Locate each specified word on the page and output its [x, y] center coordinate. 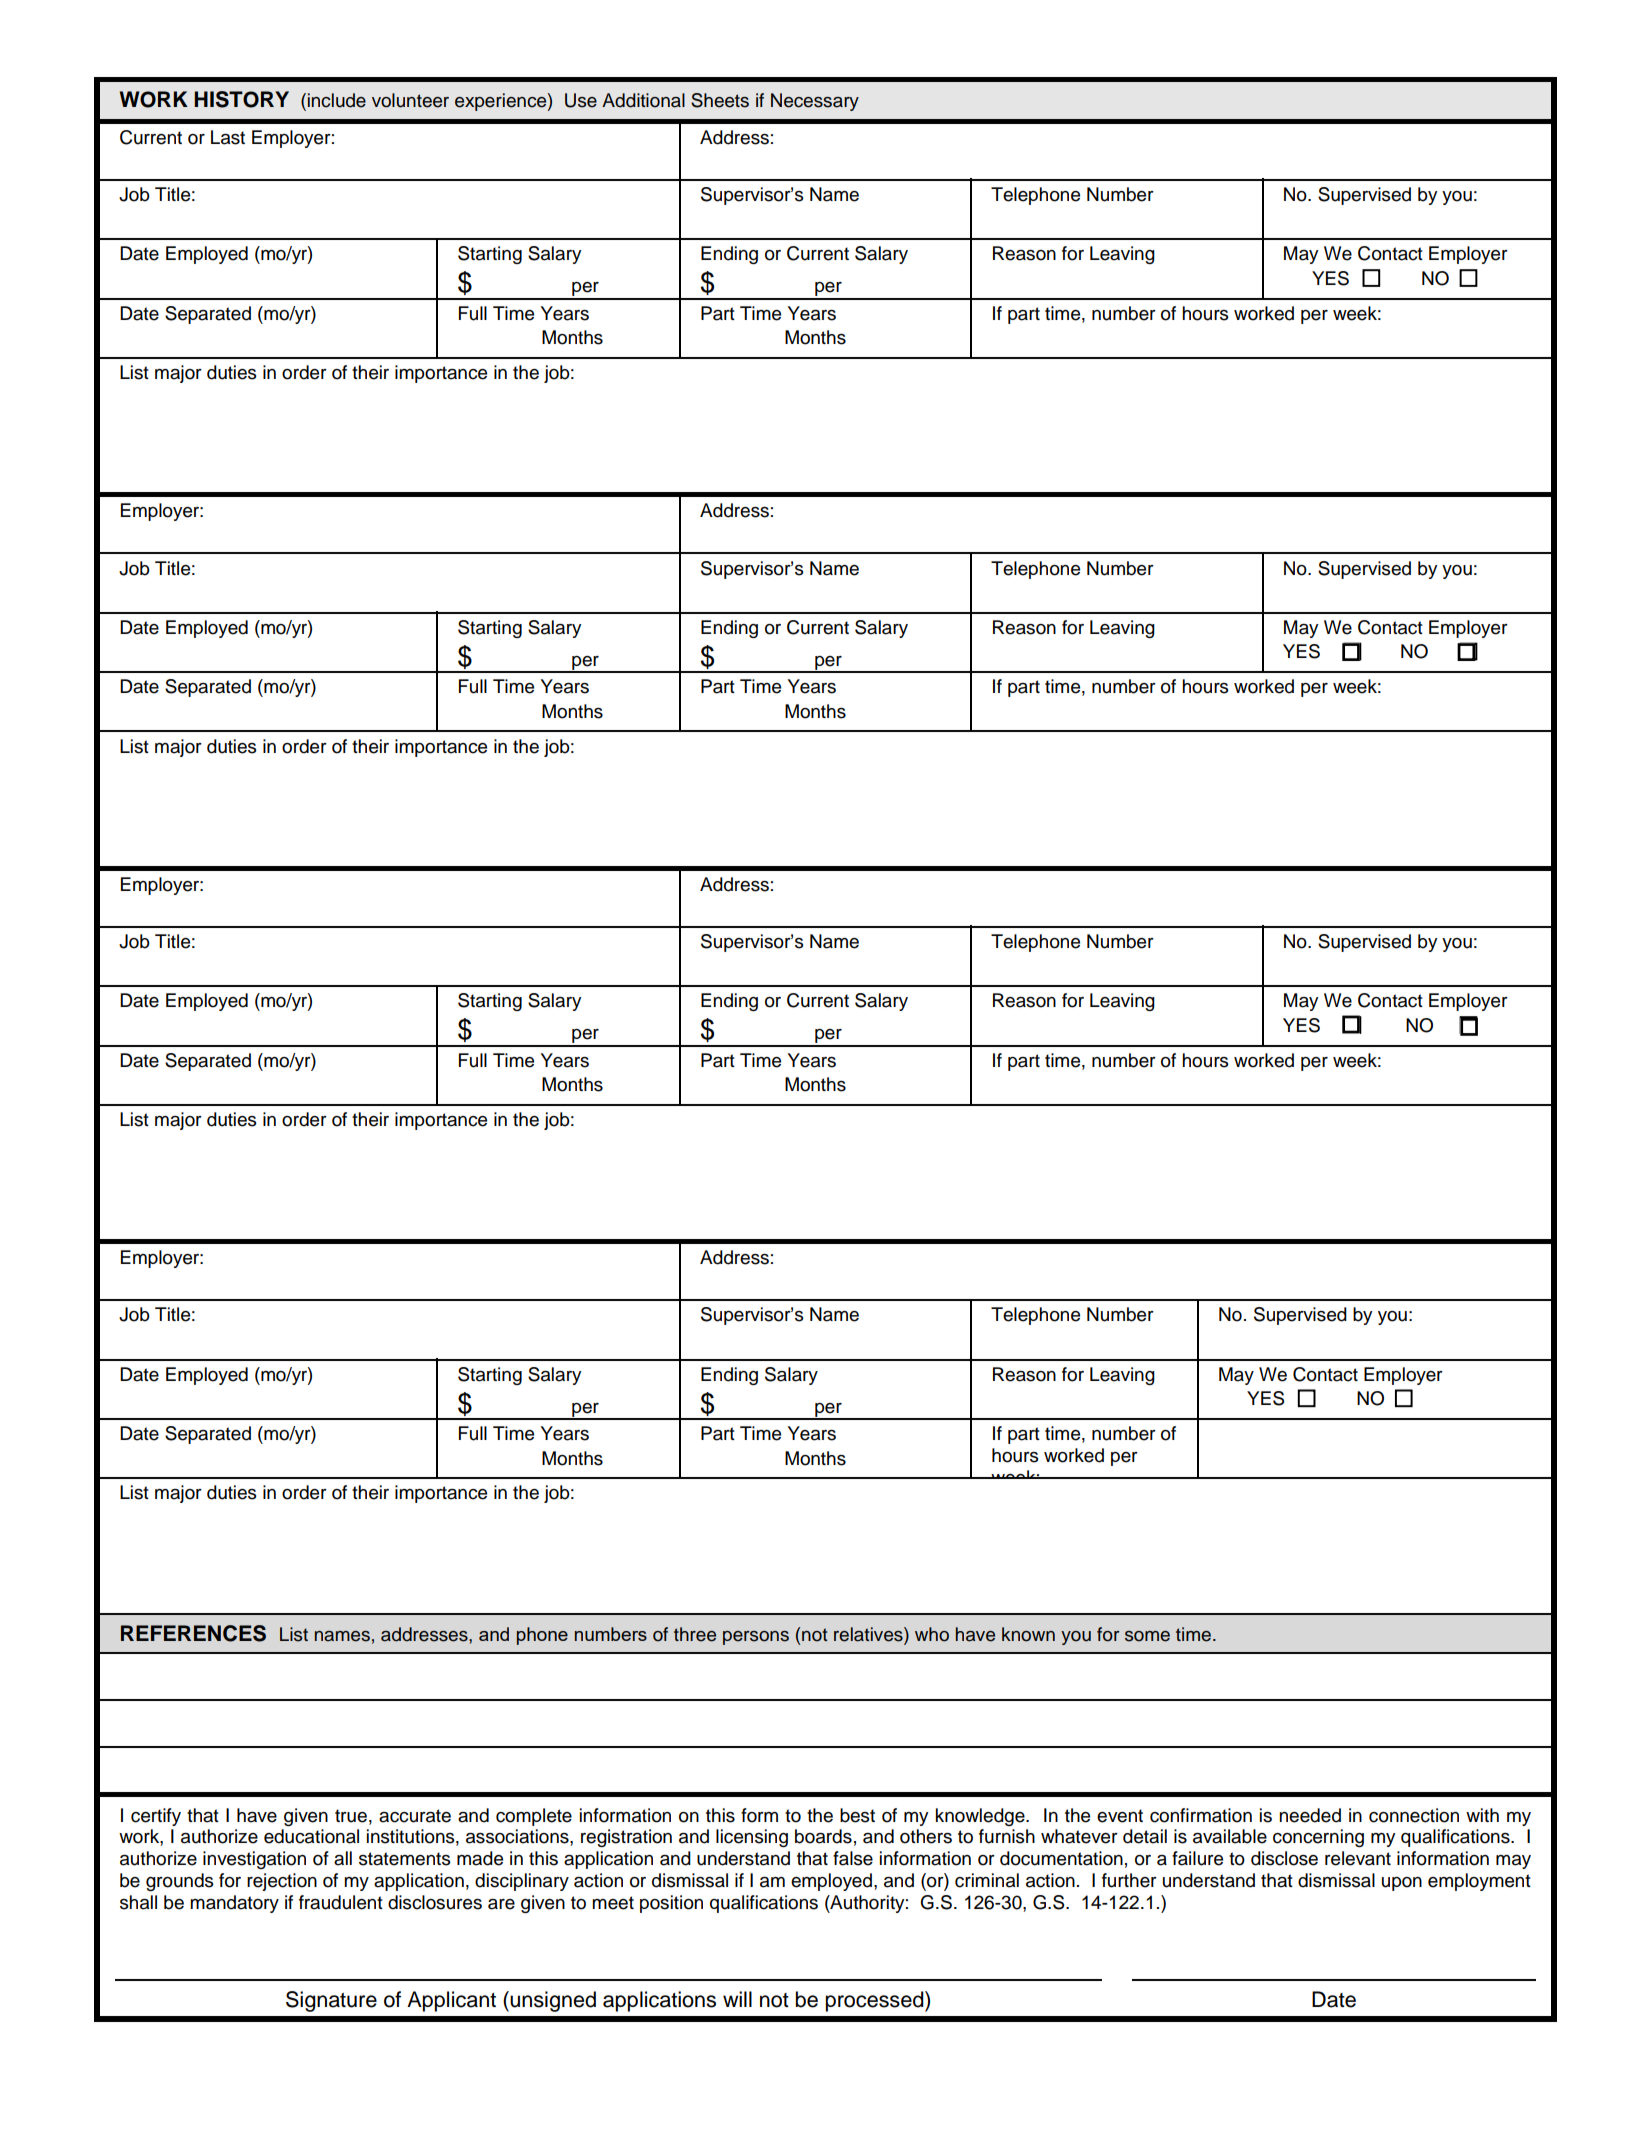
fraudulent [341, 1902]
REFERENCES [193, 1633]
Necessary [815, 102]
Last [228, 137]
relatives [869, 1634]
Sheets [720, 100]
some [1147, 1636]
